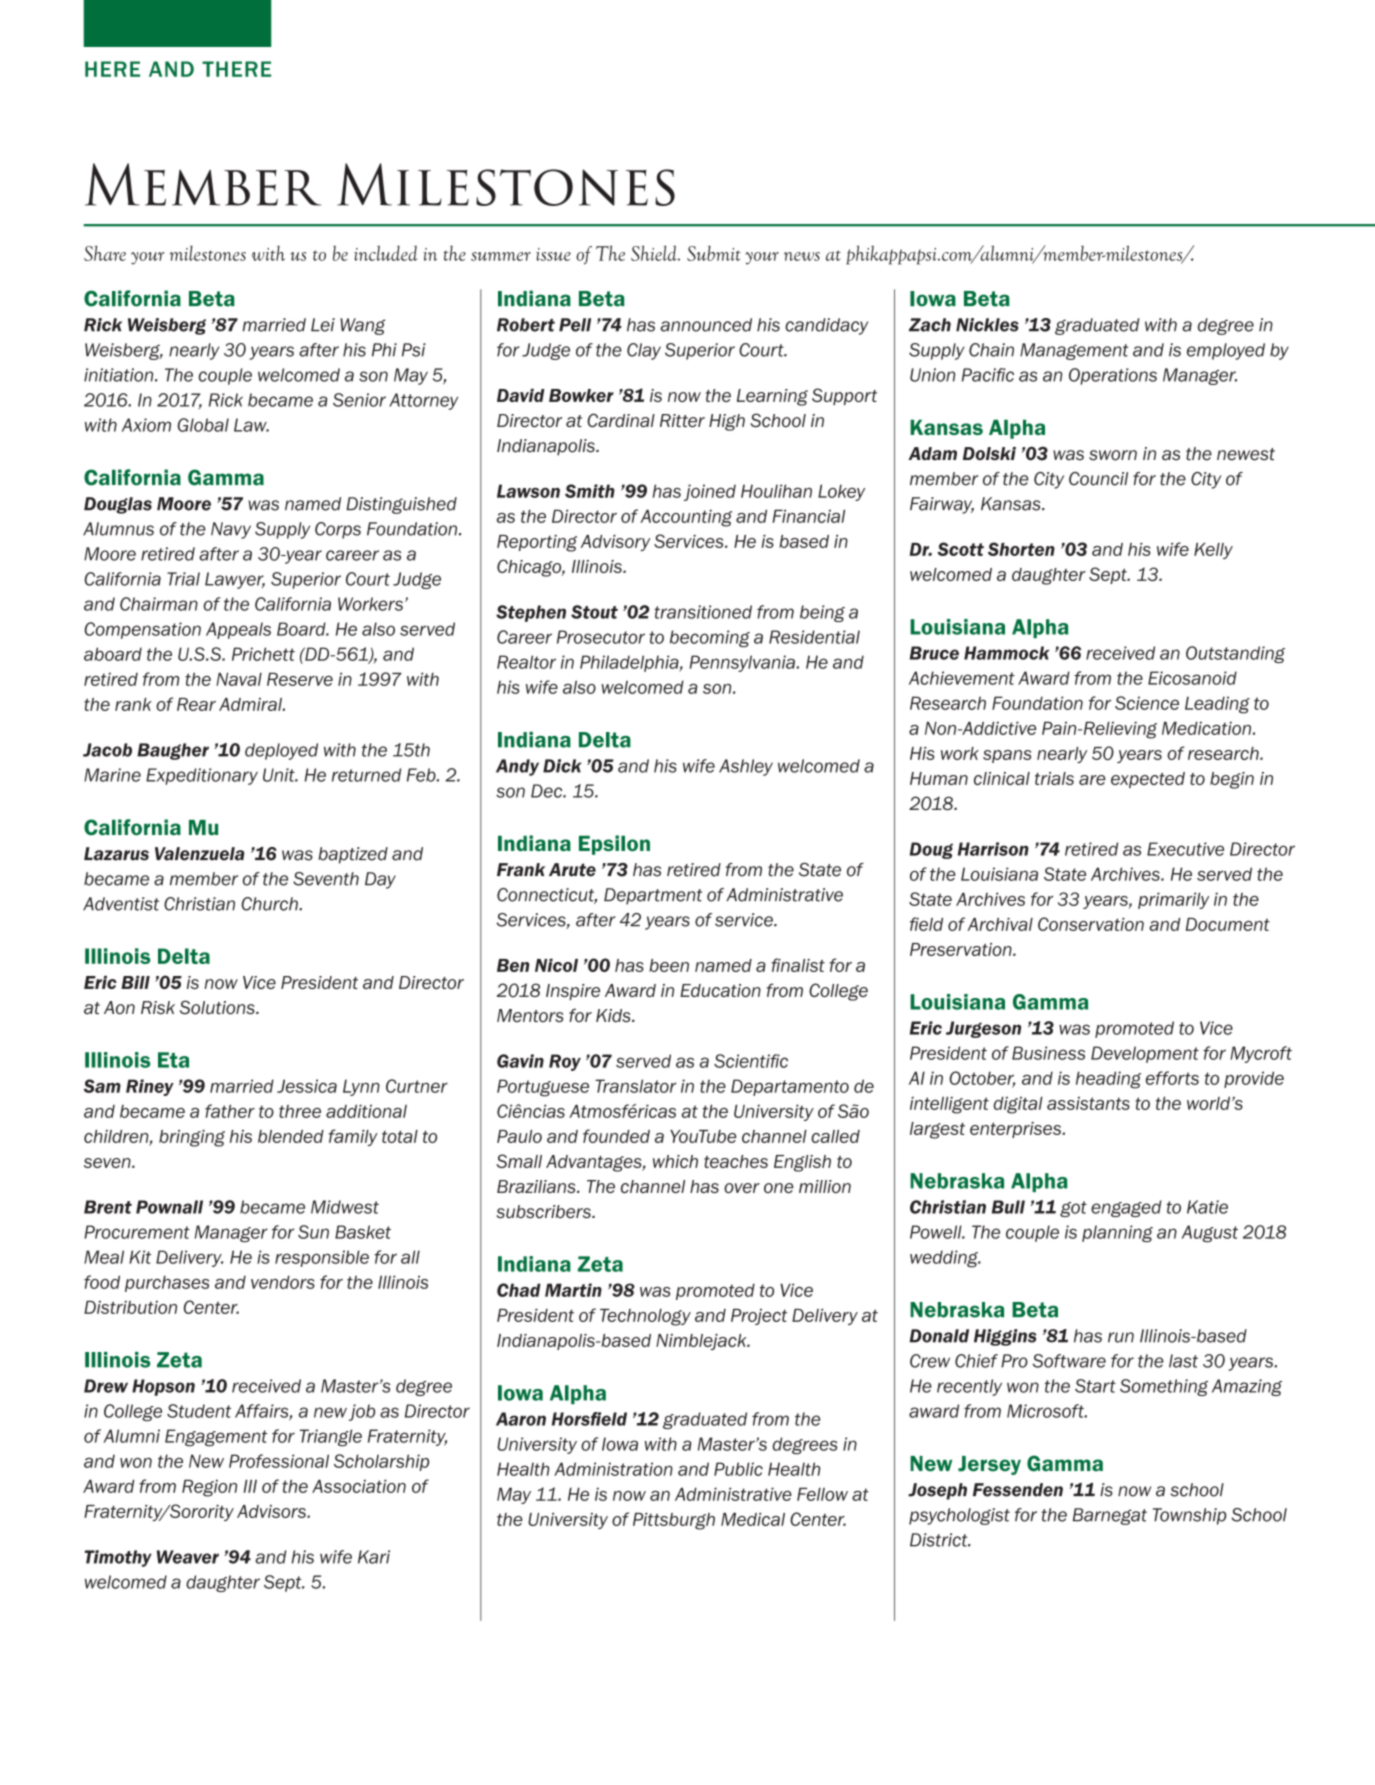 This screenshot has width=1375, height=1785. Describe the element at coordinates (653, 896) in the screenshot. I see `Department` at that location.
